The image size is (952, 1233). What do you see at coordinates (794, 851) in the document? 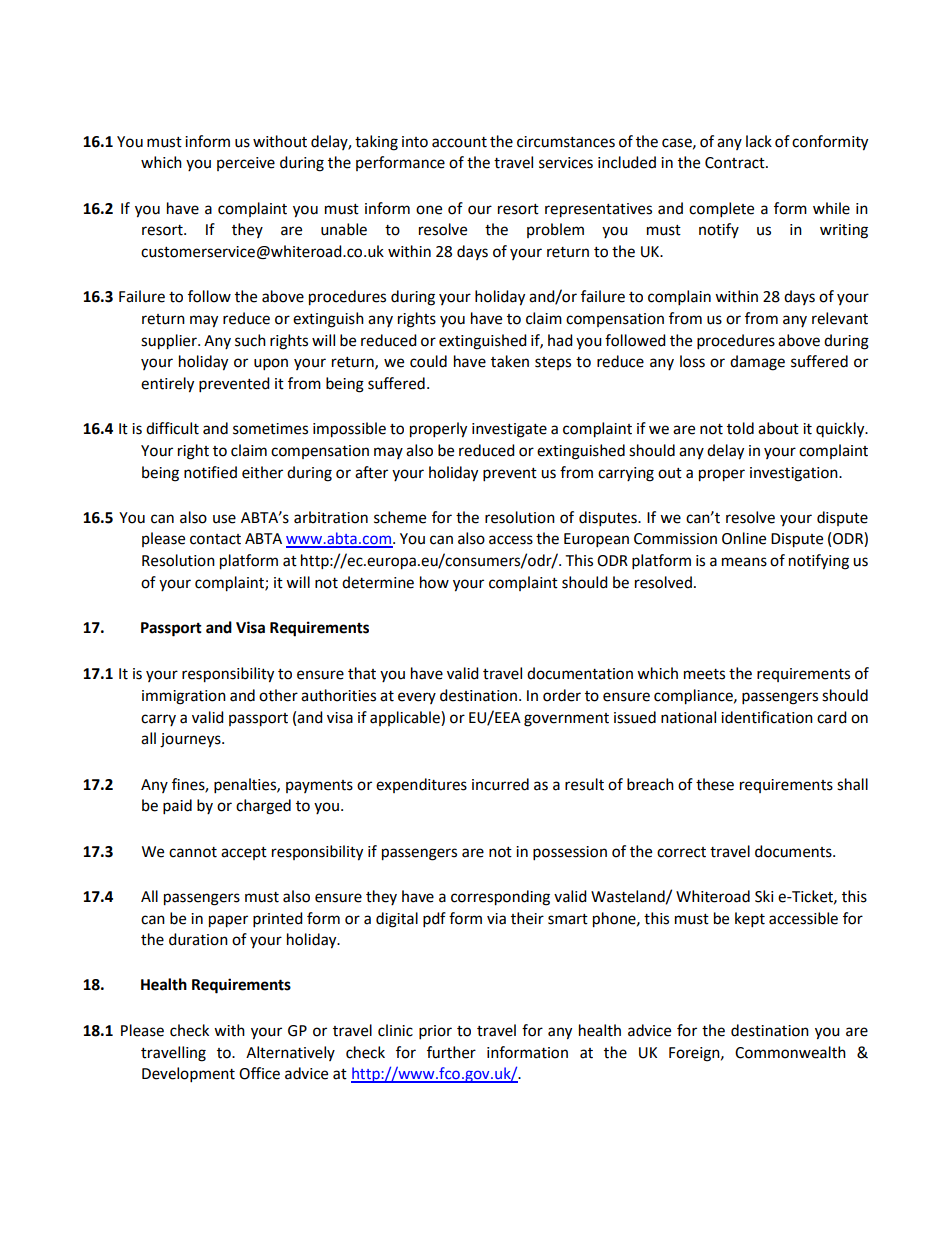
I see `documents` at bounding box center [794, 851].
